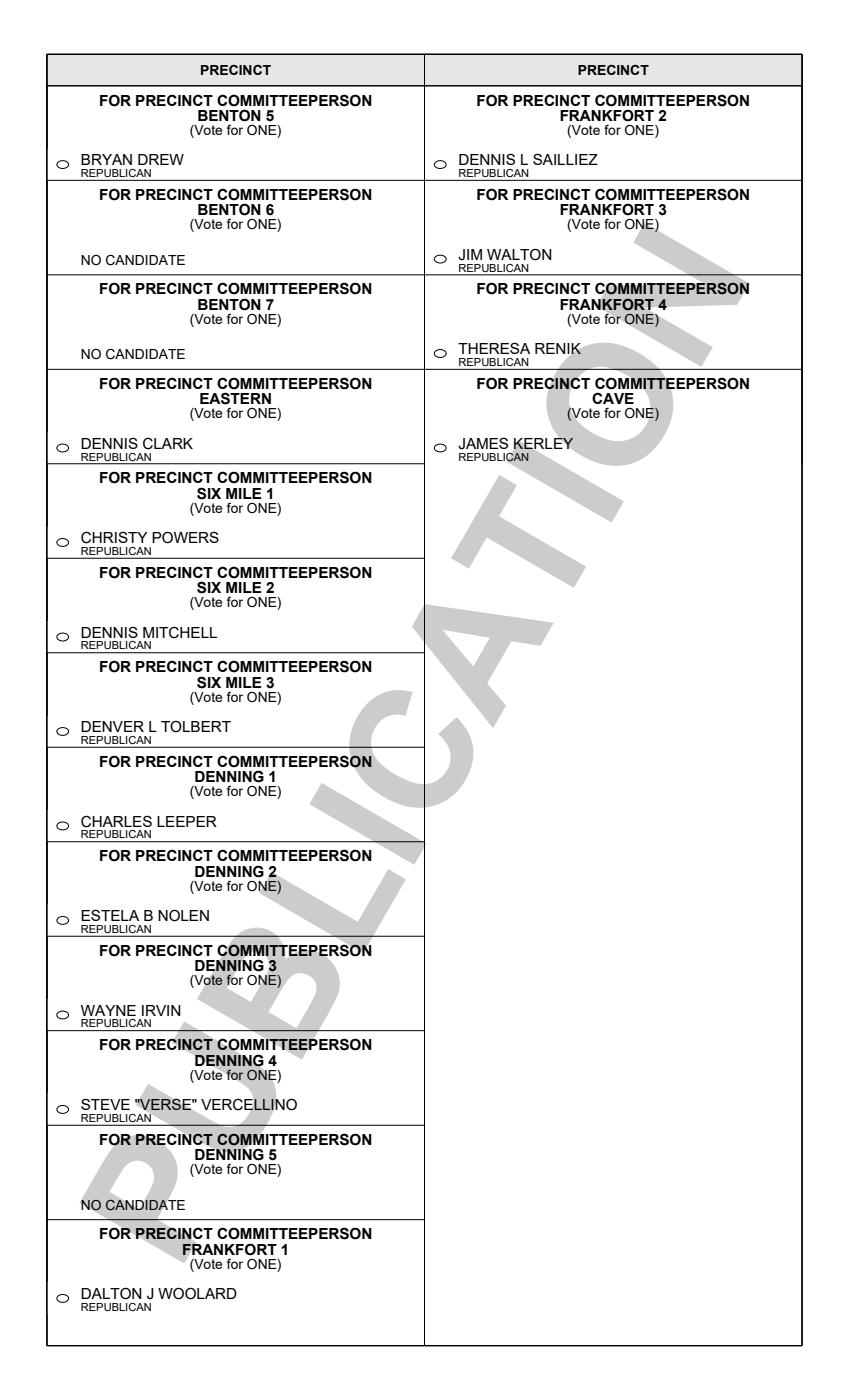  What do you see at coordinates (185, 537) in the screenshot?
I see `POWERS` at bounding box center [185, 537].
